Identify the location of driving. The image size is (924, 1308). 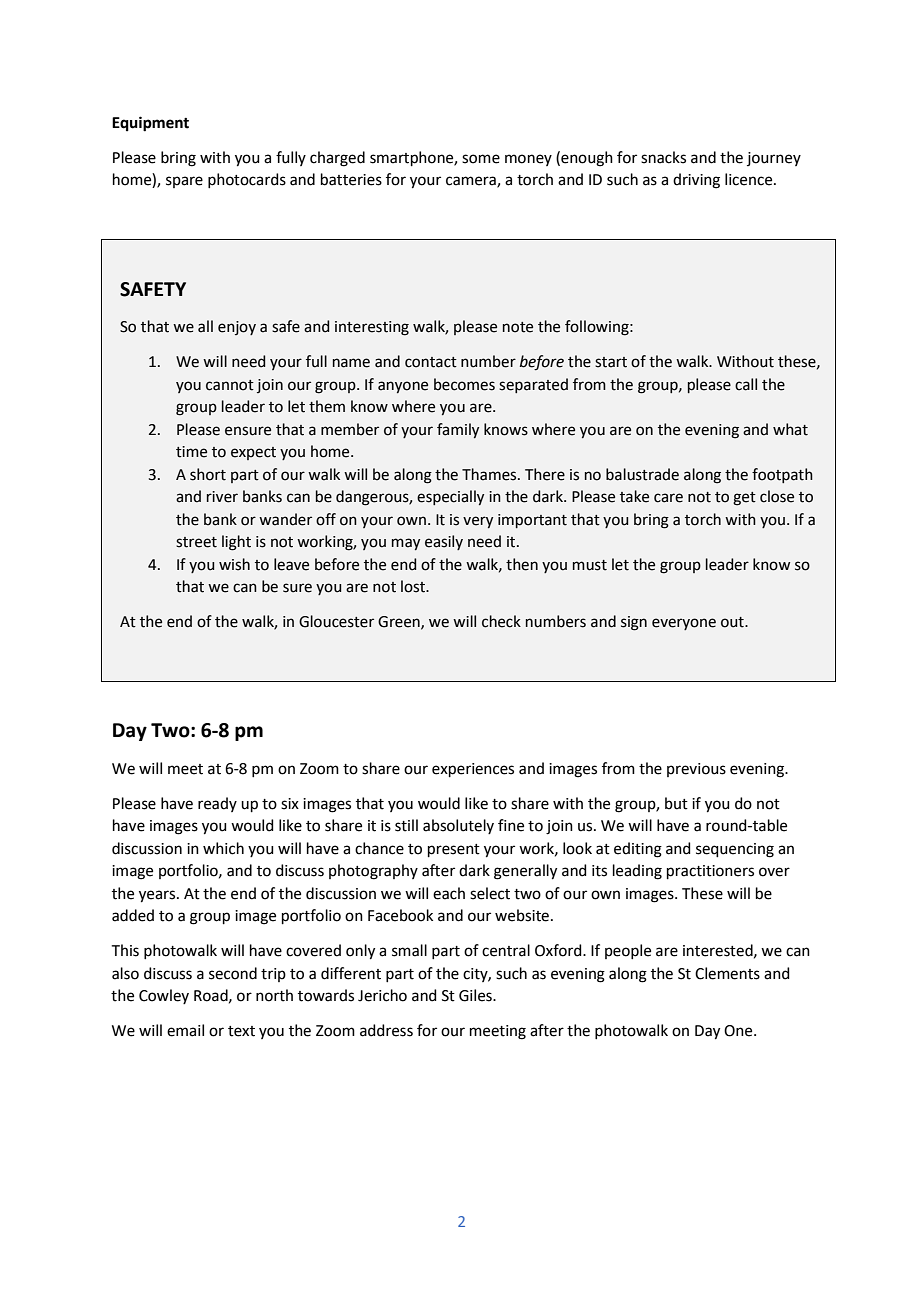
(696, 181).
